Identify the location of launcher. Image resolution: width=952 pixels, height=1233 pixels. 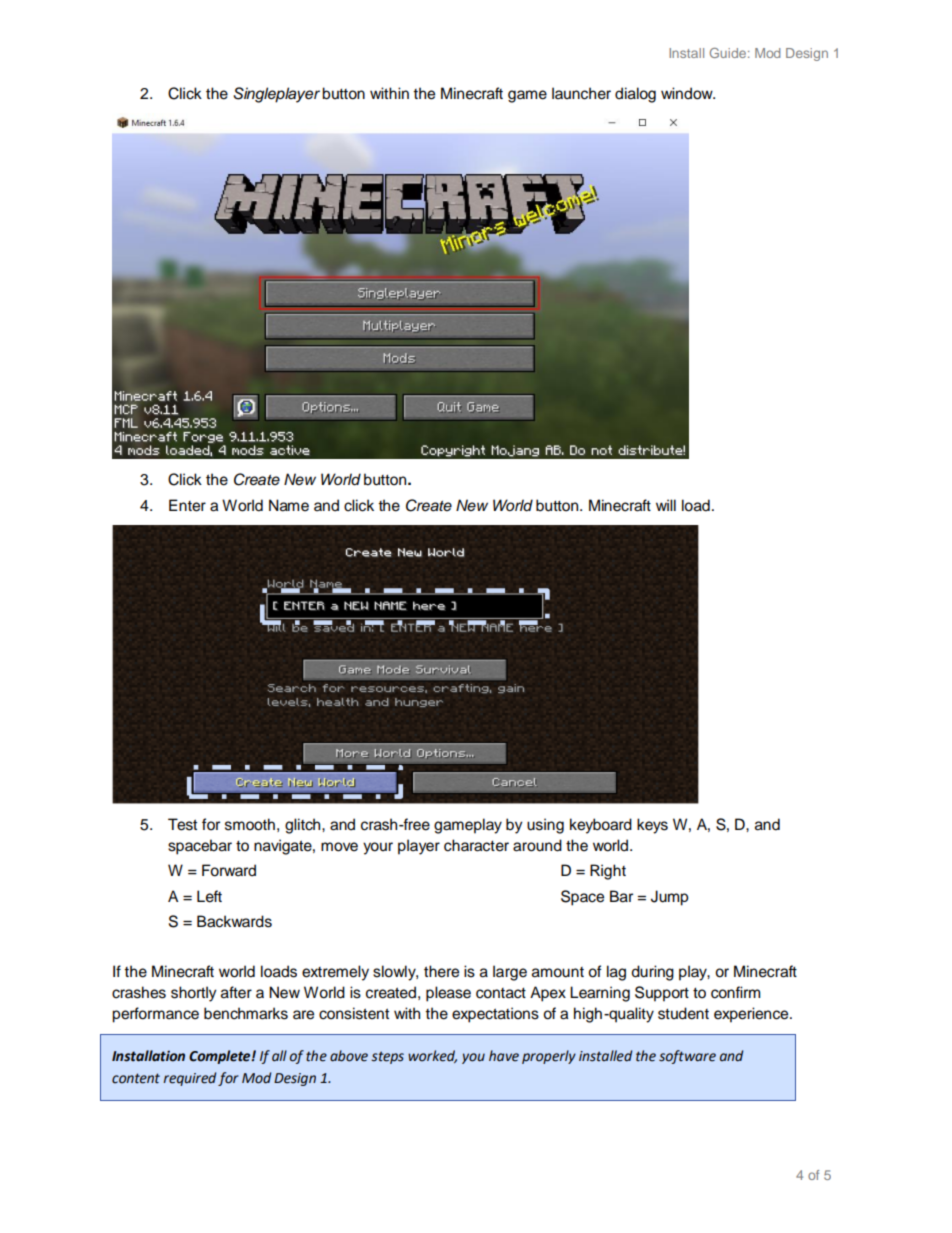
(581, 93).
